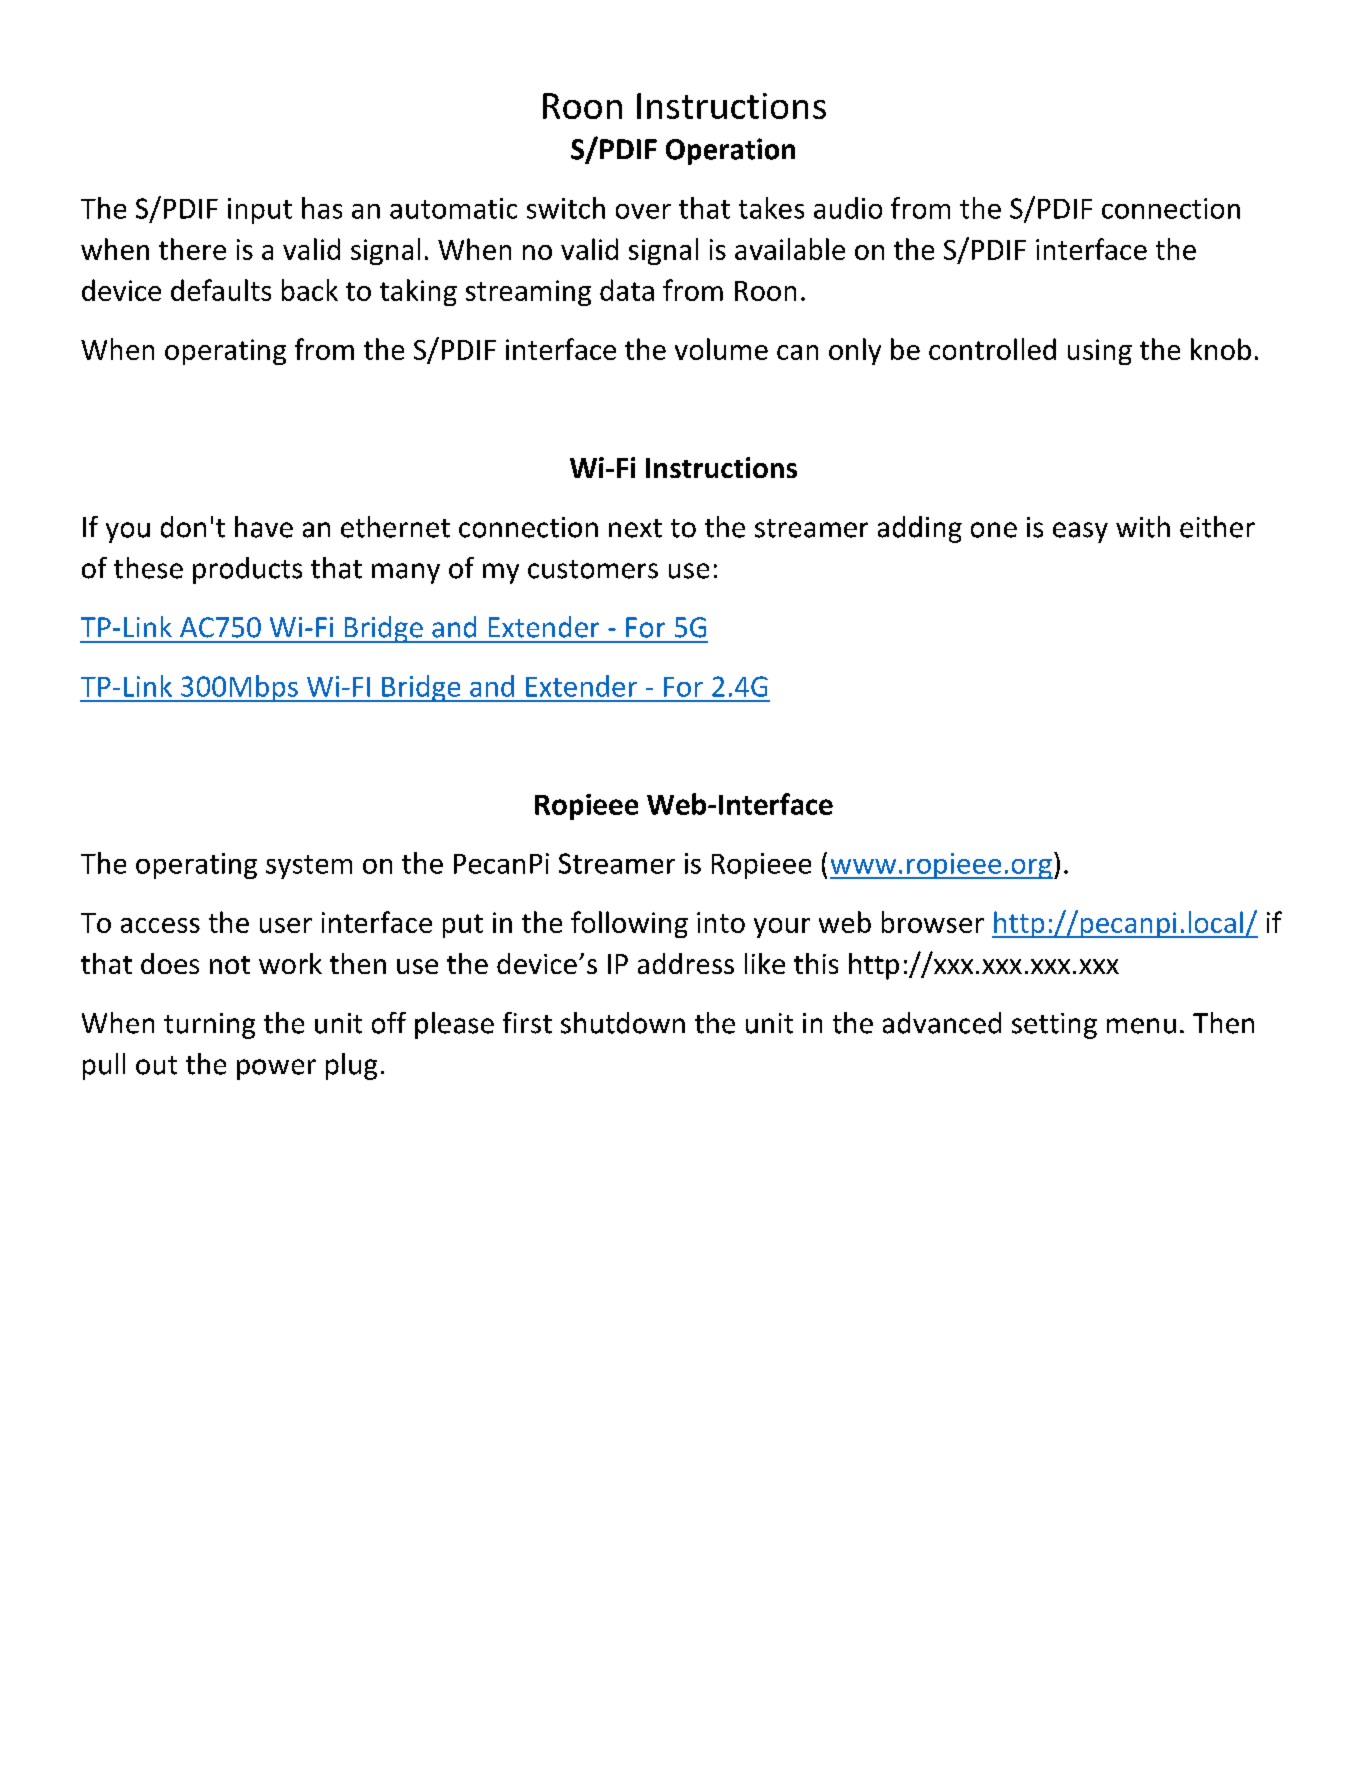 This screenshot has width=1367, height=1769. I want to click on audio, so click(848, 208).
